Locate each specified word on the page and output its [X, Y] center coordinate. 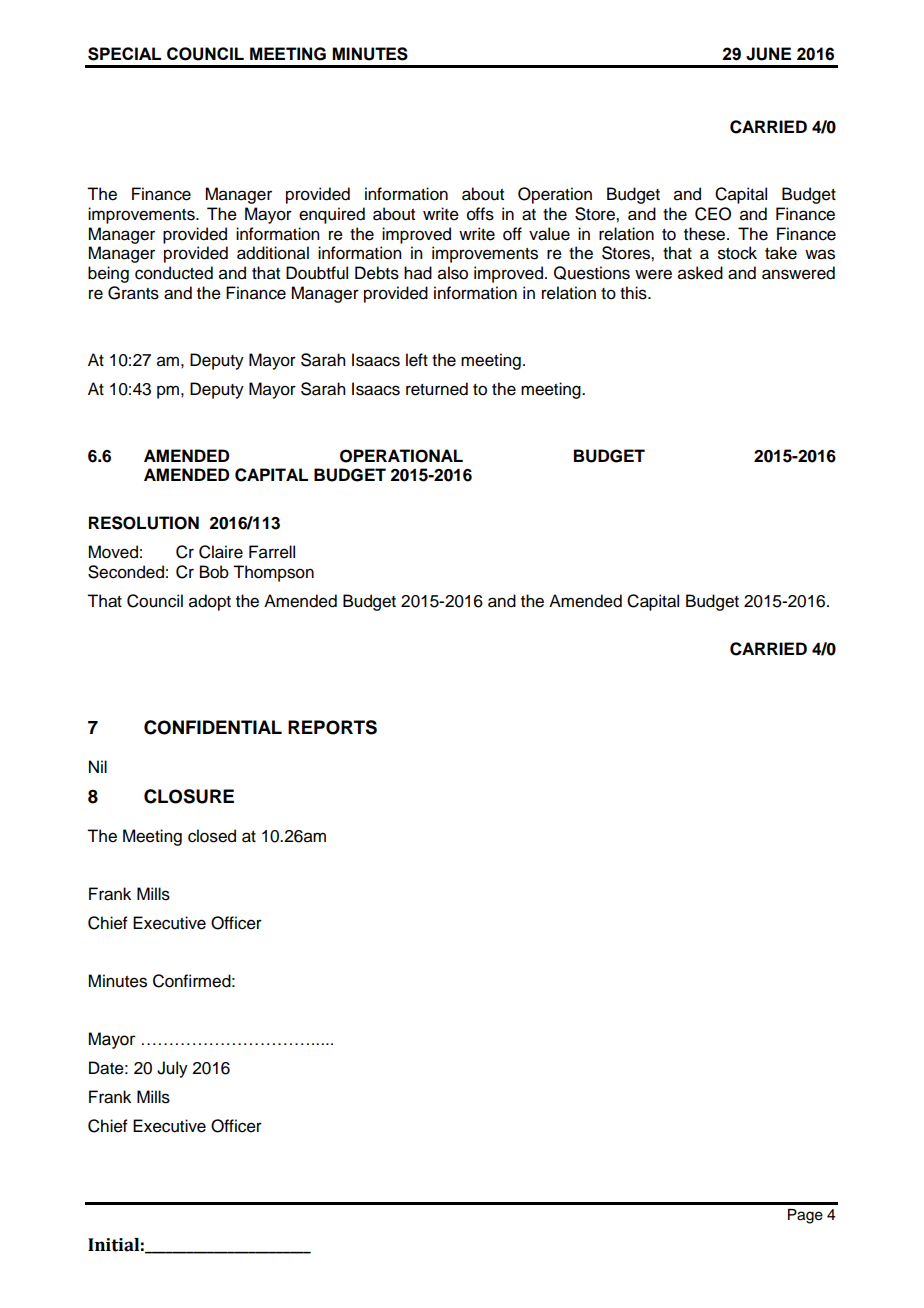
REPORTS [332, 727]
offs [480, 214]
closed [212, 836]
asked [700, 273]
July [172, 1069]
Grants [133, 293]
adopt [210, 602]
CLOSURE [189, 796]
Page [805, 1216]
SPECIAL [124, 54]
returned [437, 389]
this [634, 293]
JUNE [768, 54]
